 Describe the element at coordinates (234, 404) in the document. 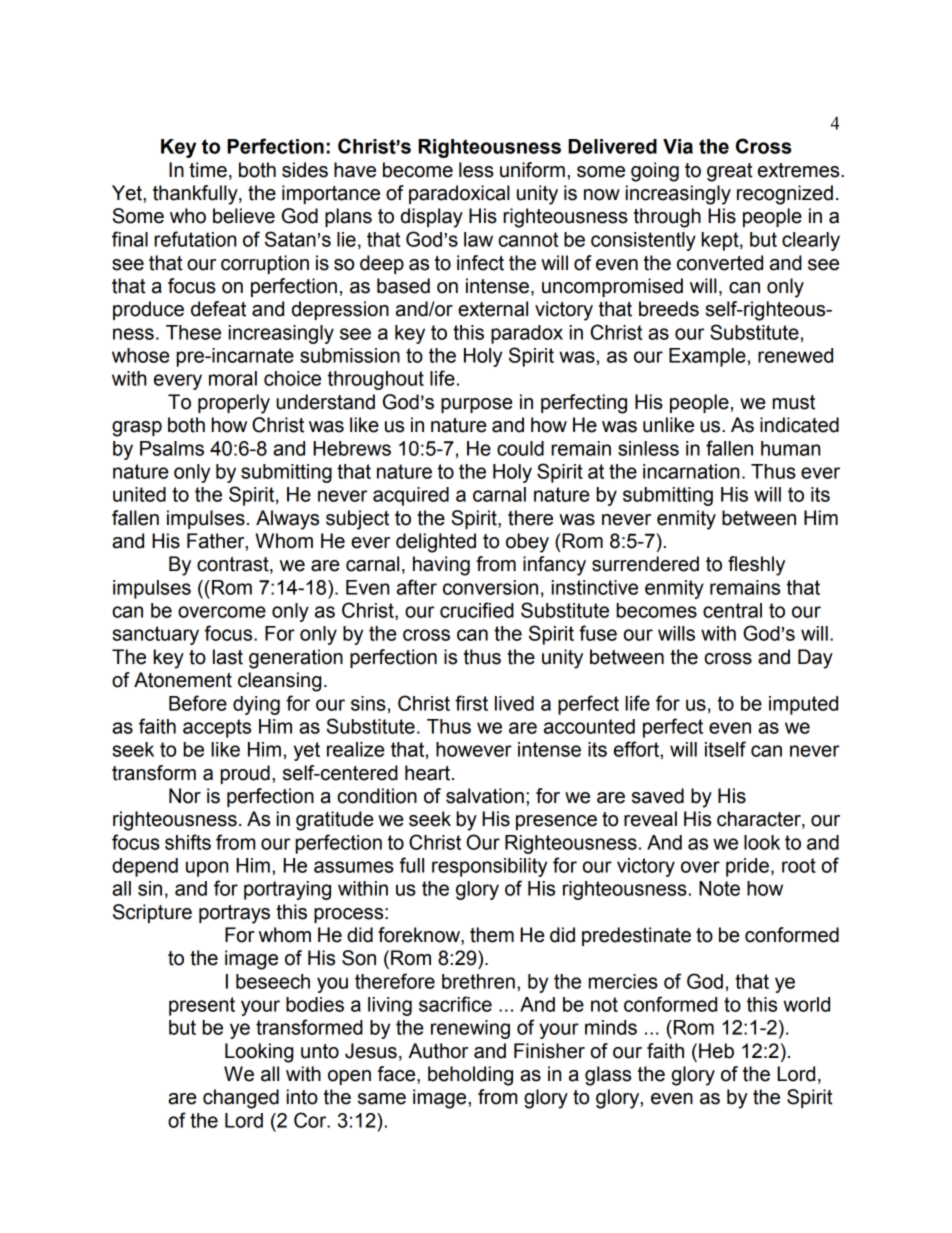

I see `properly` at that location.
